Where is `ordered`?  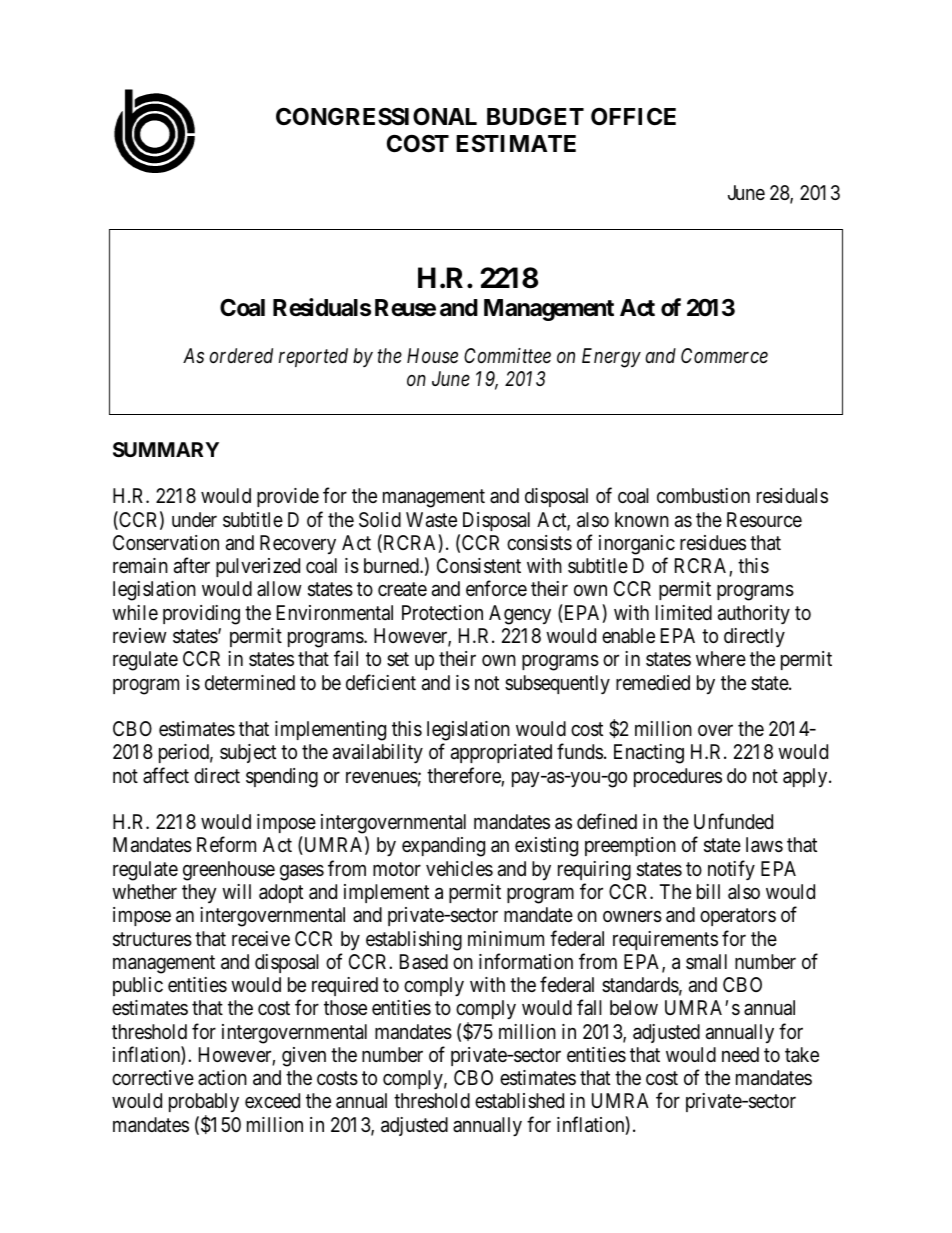
ordered is located at coordinates (241, 356).
